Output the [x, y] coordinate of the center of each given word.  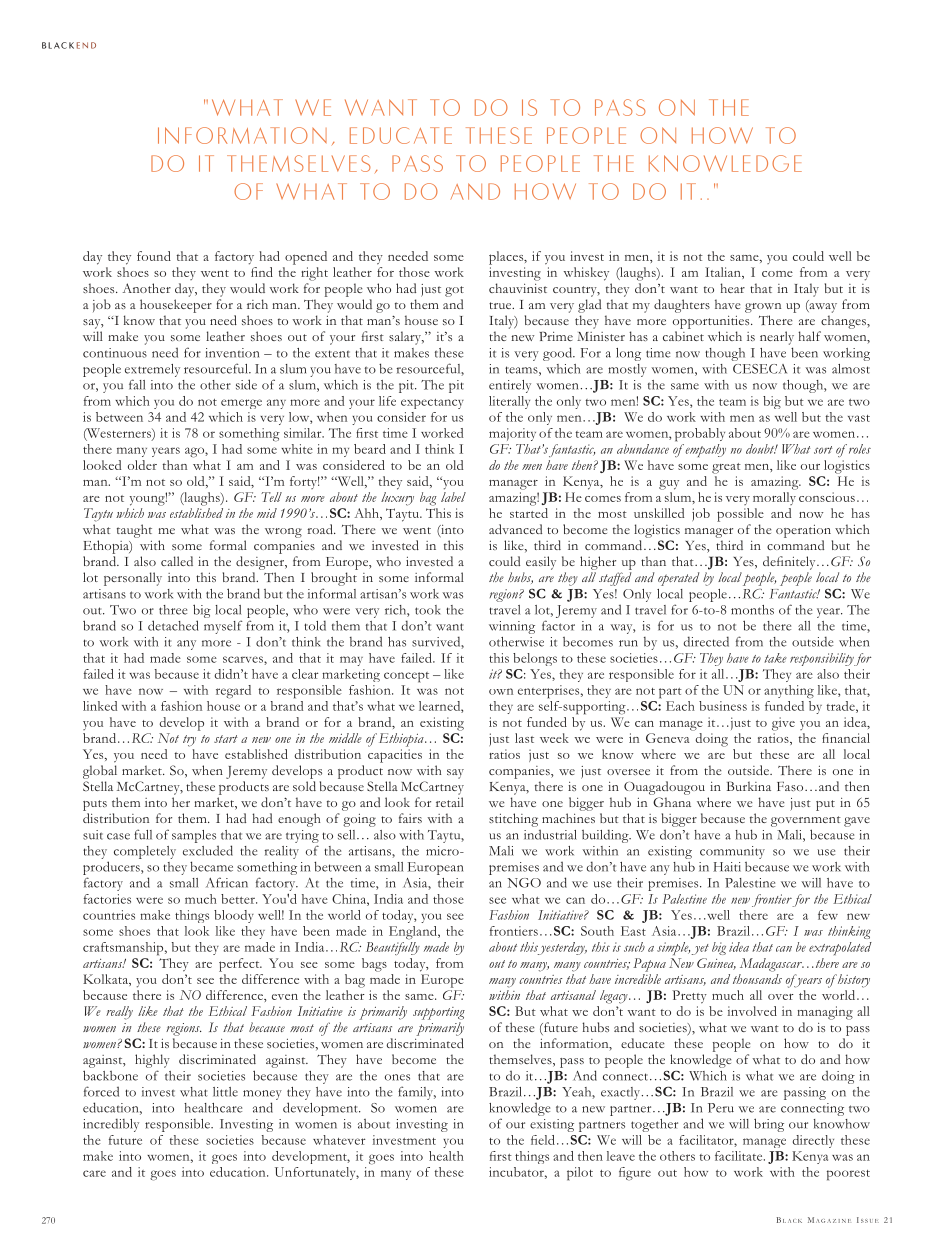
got [454, 291]
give [783, 724]
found [154, 256]
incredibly [111, 1125]
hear [732, 288]
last [524, 738]
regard [233, 692]
